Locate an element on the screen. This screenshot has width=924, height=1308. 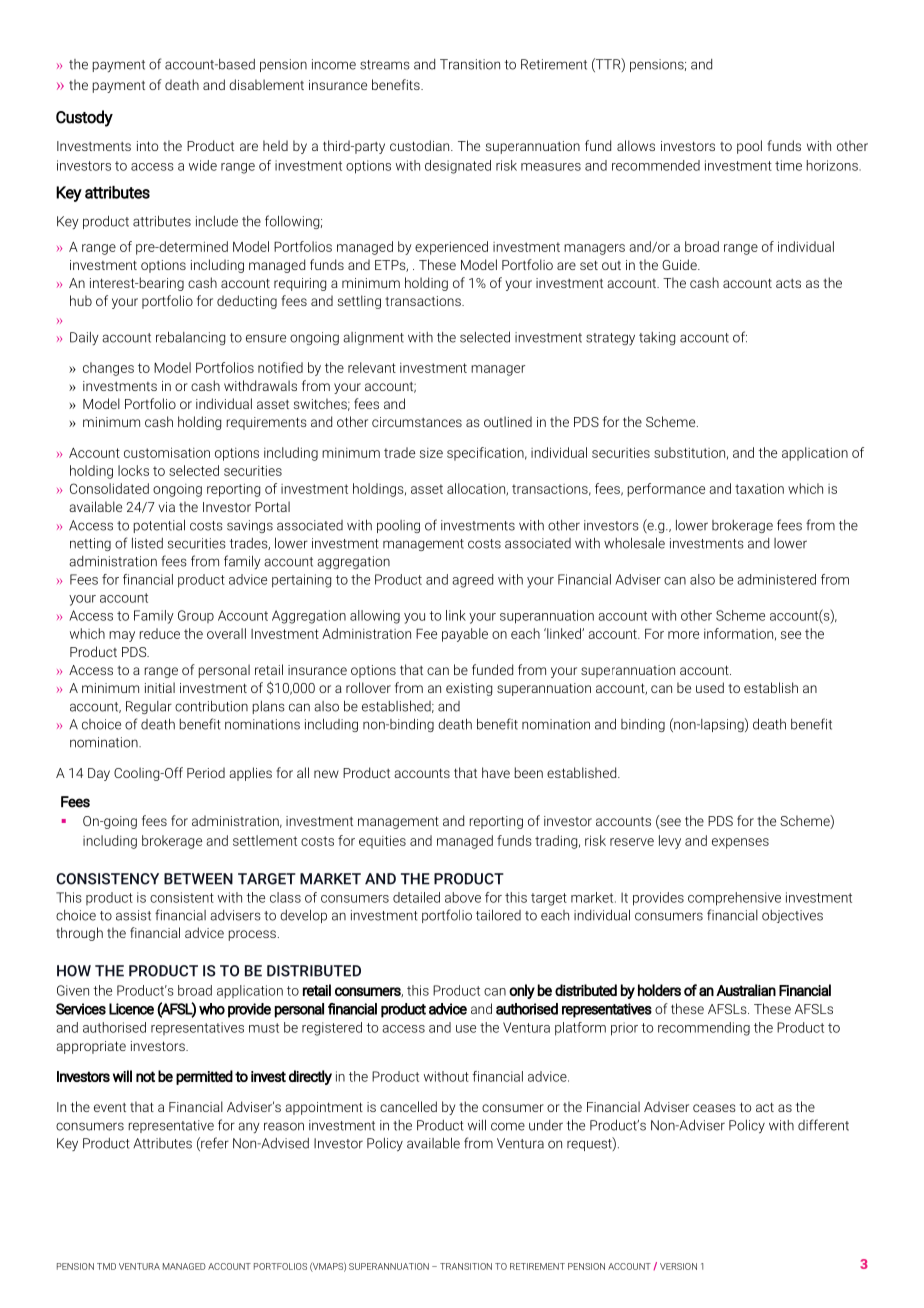
TMD is located at coordinates (106, 1266).
